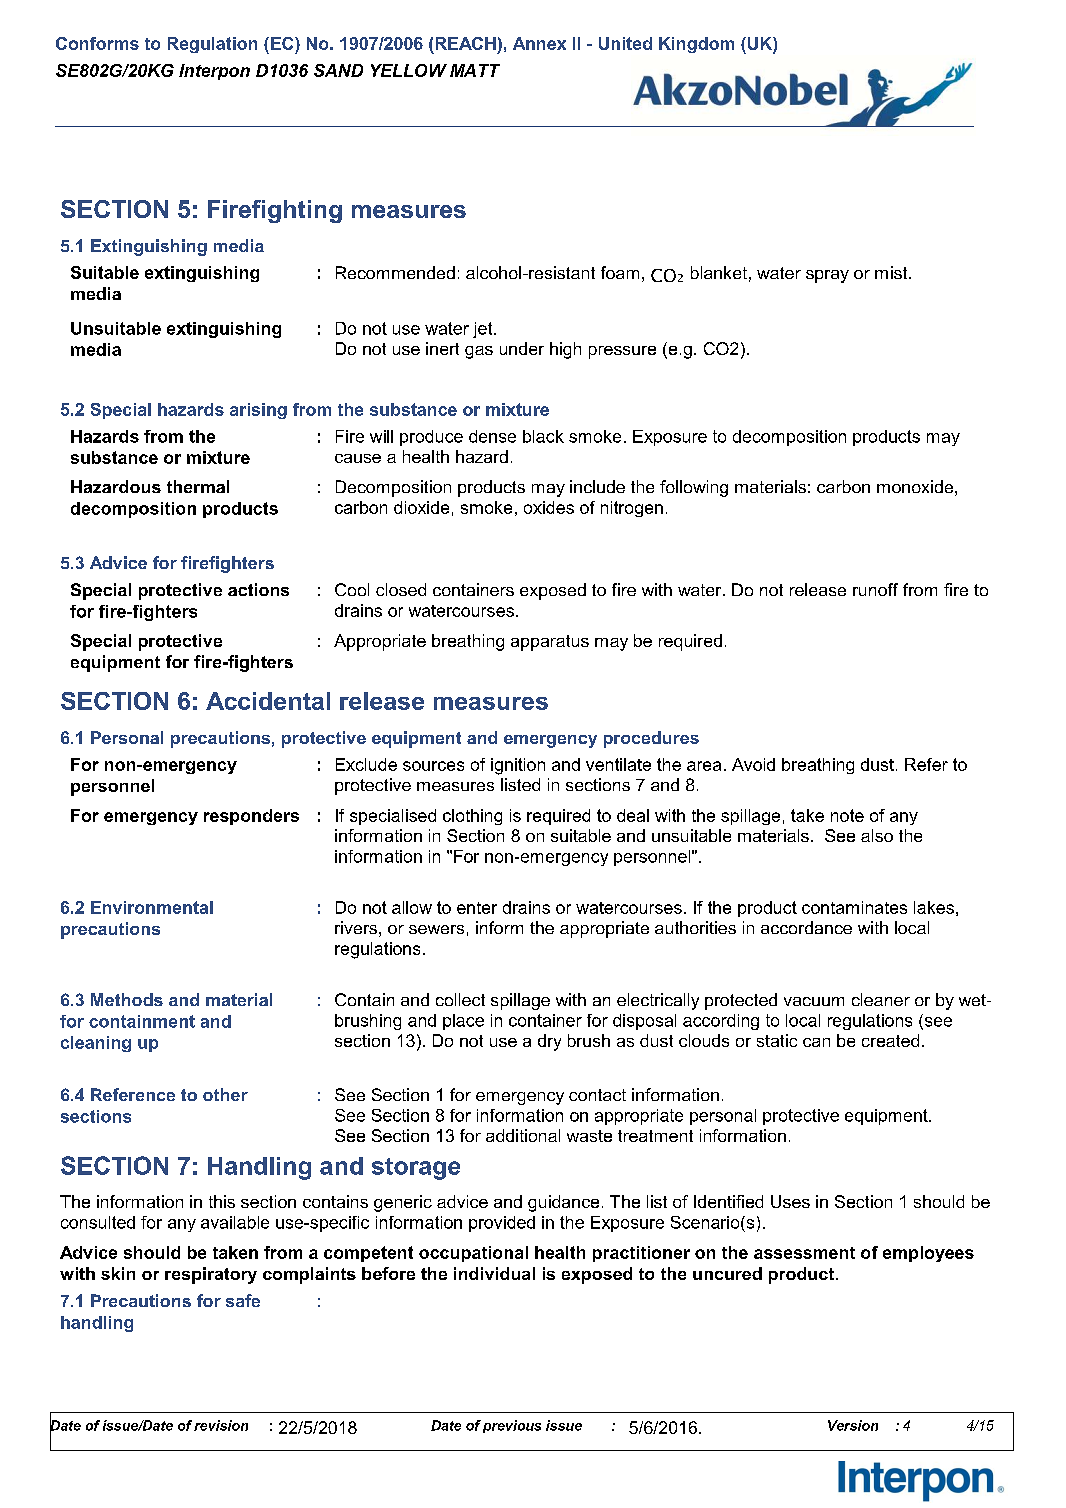 Image resolution: width=1066 pixels, height=1508 pixels. Describe the element at coordinates (475, 70) in the page. I see `MATT` at that location.
